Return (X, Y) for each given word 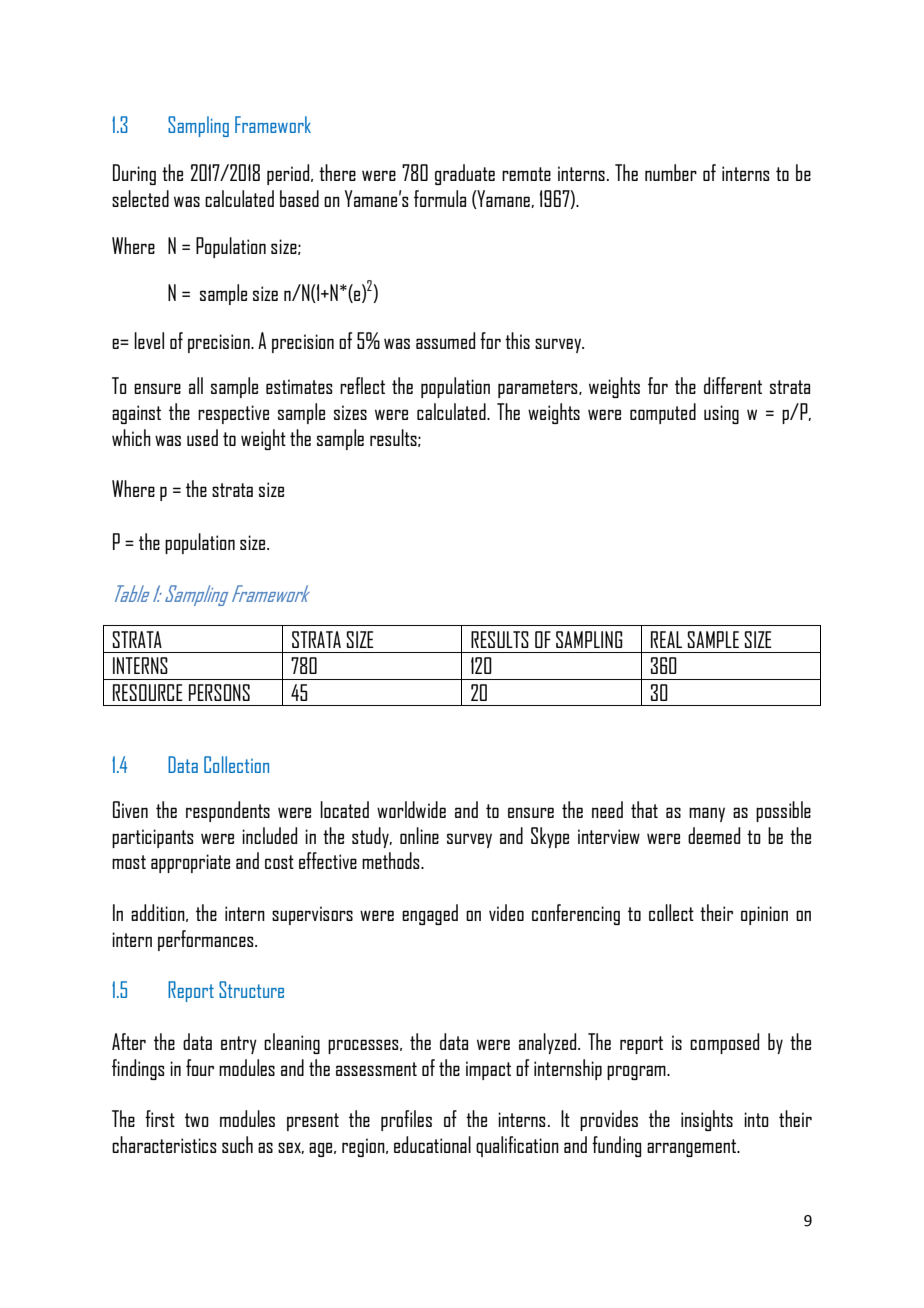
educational (432, 1144)
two (197, 1120)
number (671, 172)
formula (440, 198)
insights (707, 1120)
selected (140, 198)
